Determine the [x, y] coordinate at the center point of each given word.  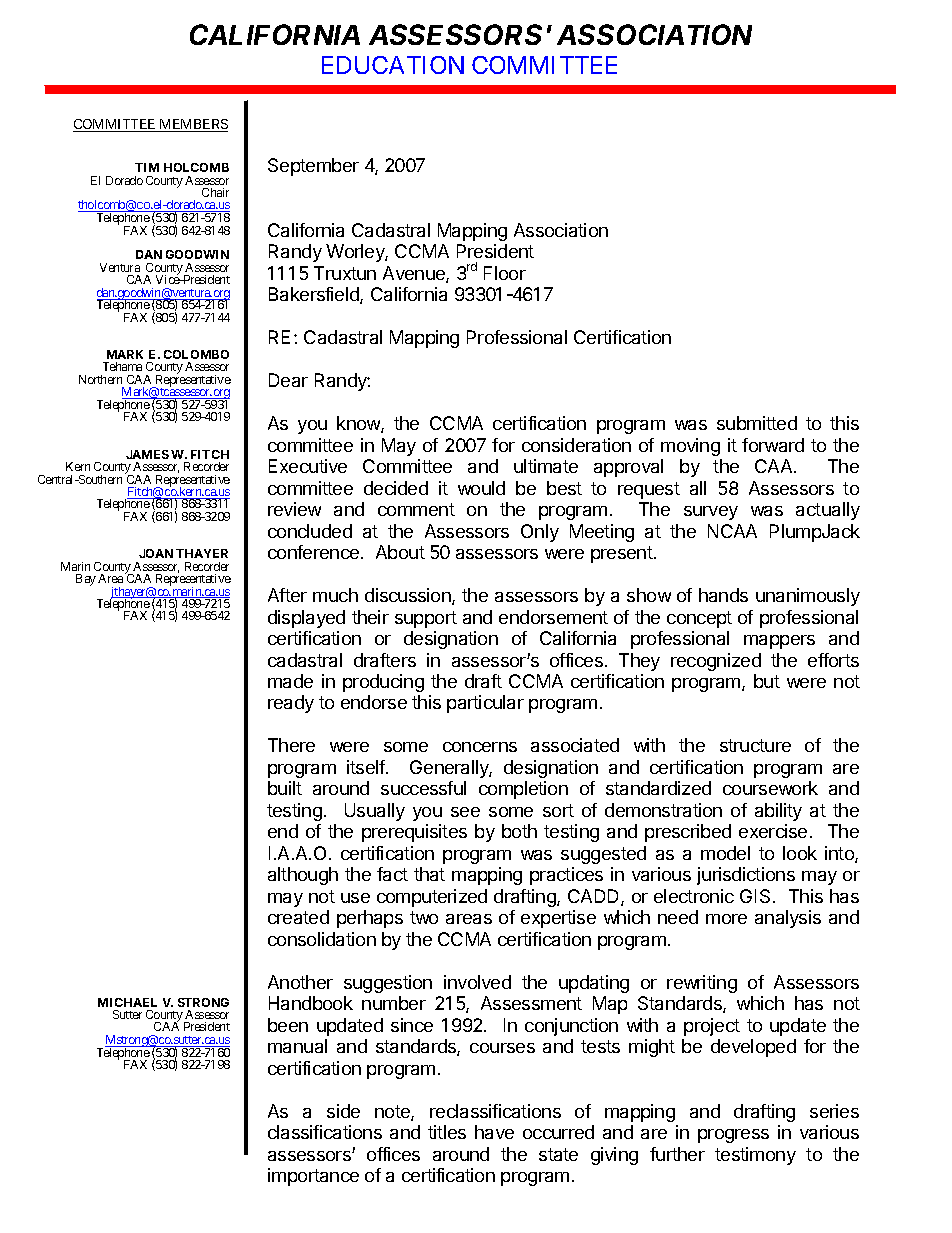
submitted [757, 423]
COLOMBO [196, 354]
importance [313, 1177]
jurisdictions [746, 876]
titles [447, 1132]
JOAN [156, 553]
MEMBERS [192, 125]
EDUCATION [393, 65]
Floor [505, 273]
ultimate [546, 466]
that [429, 874]
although [303, 876]
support [426, 619]
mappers [779, 642]
